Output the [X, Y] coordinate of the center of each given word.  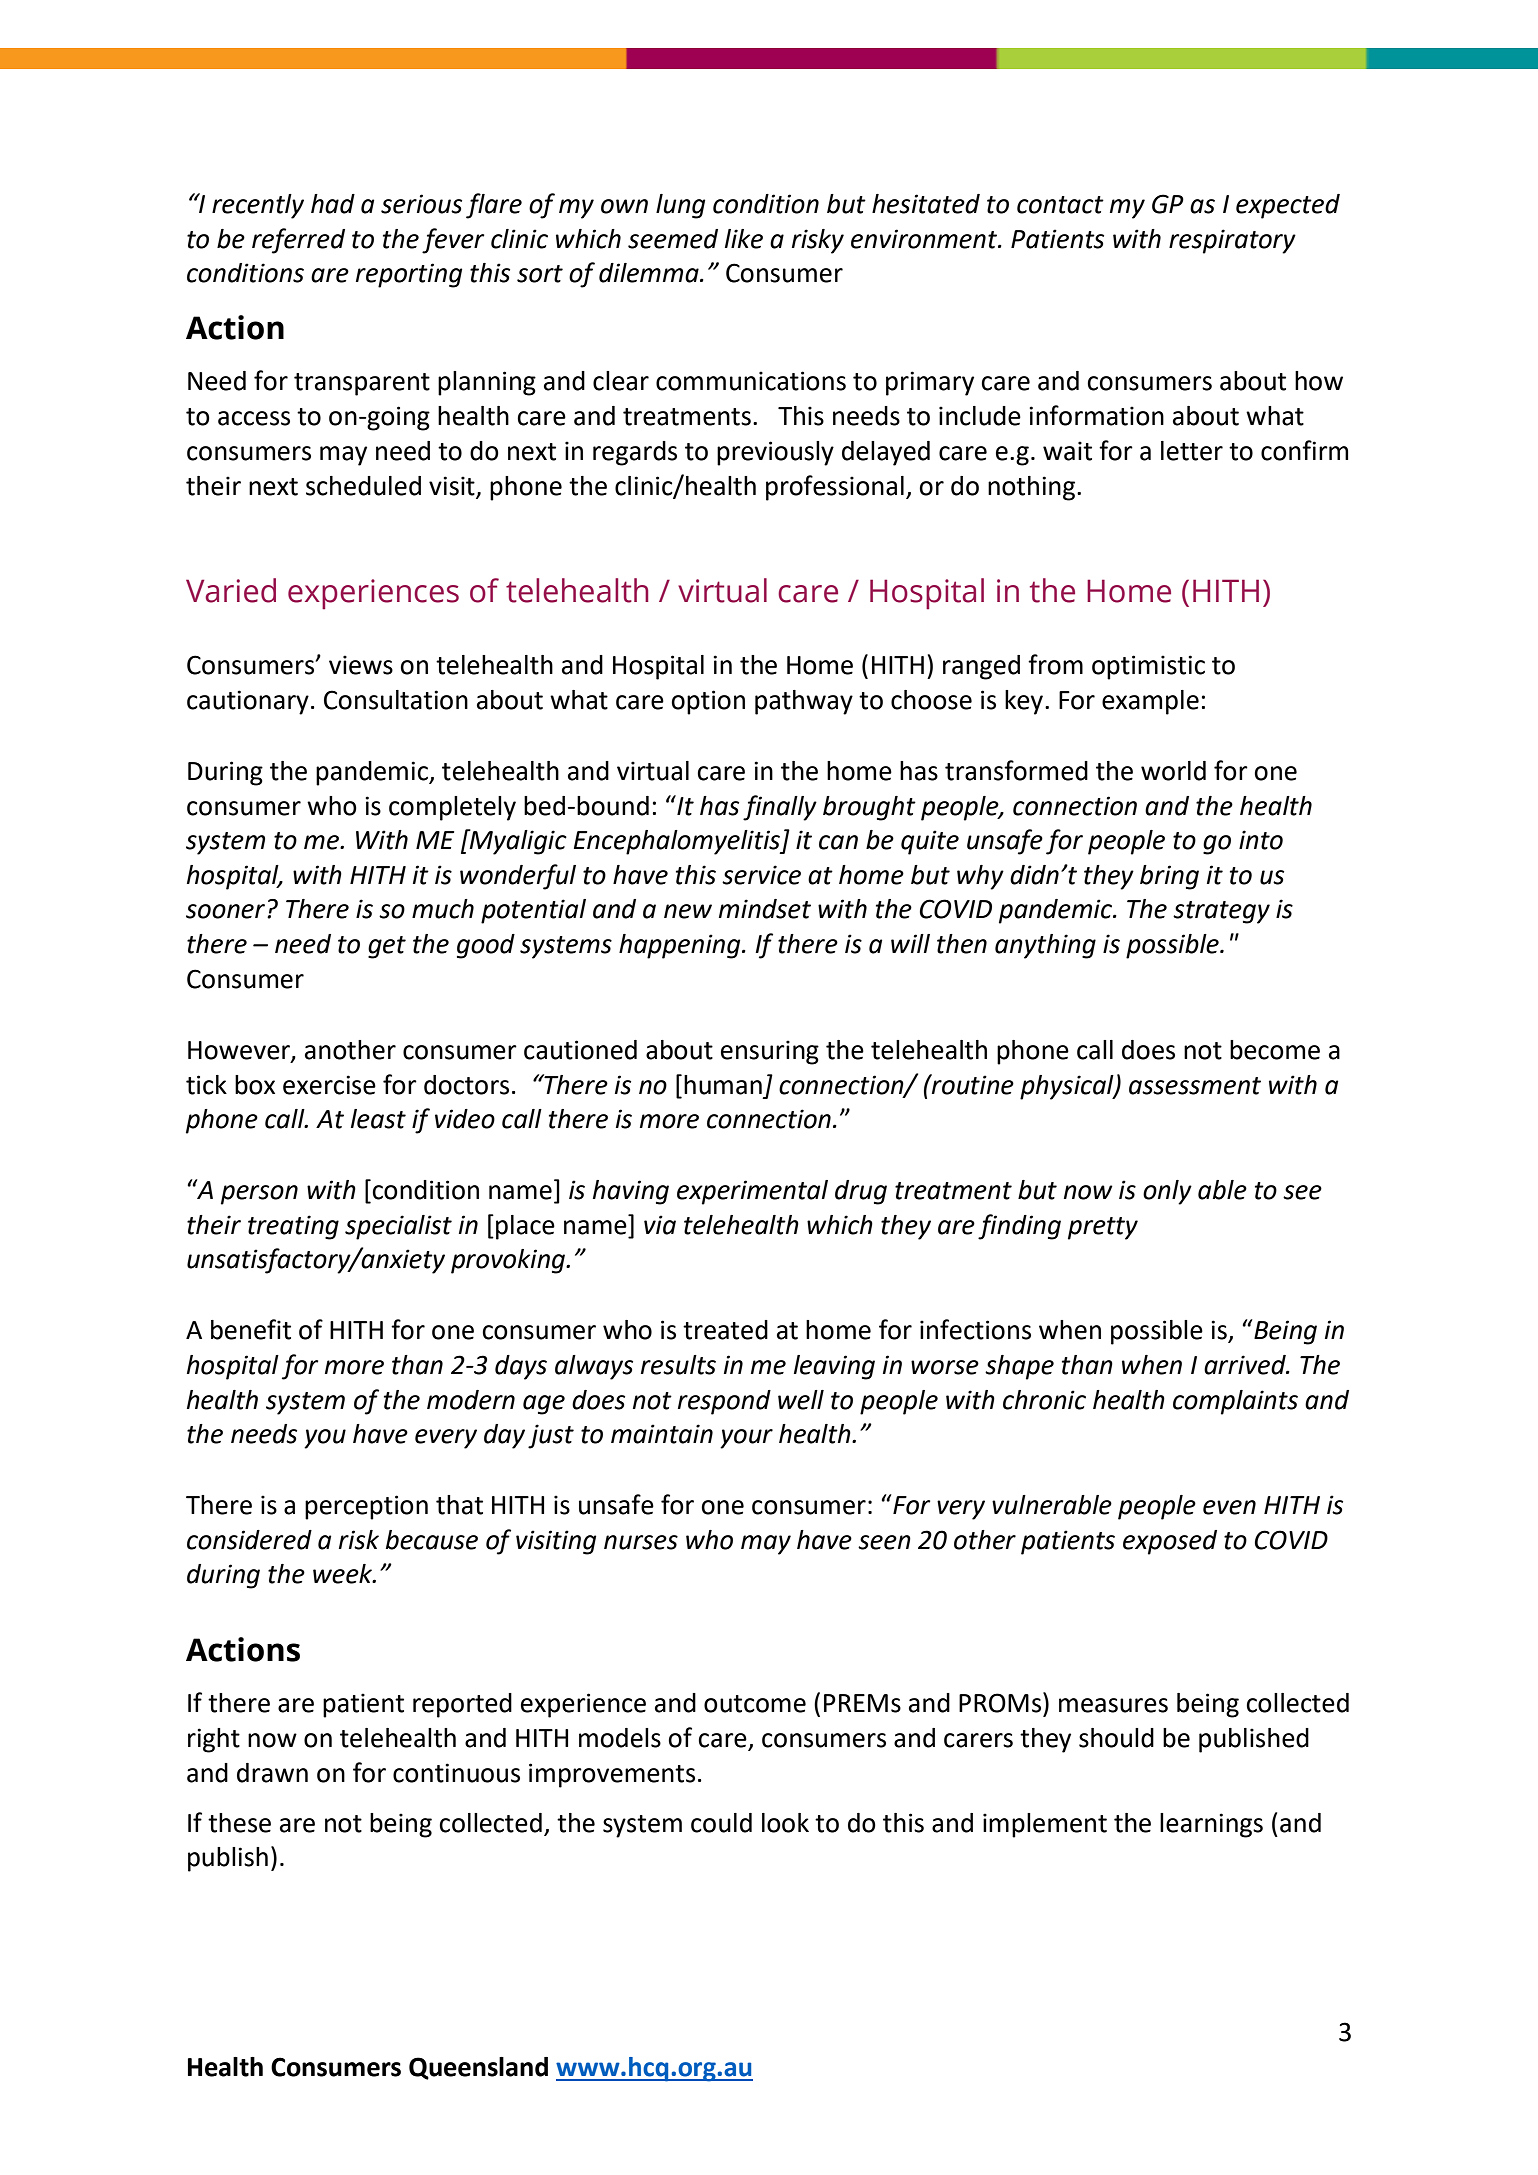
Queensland [478, 2068]
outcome [755, 1704]
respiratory [1232, 241]
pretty [1103, 1228]
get [387, 947]
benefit [251, 1329]
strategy [1221, 912]
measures [1113, 1705]
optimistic [1148, 667]
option [708, 702]
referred [298, 241]
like [744, 239]
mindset [765, 909]
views [361, 665]
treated [725, 1330]
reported [462, 1705]
